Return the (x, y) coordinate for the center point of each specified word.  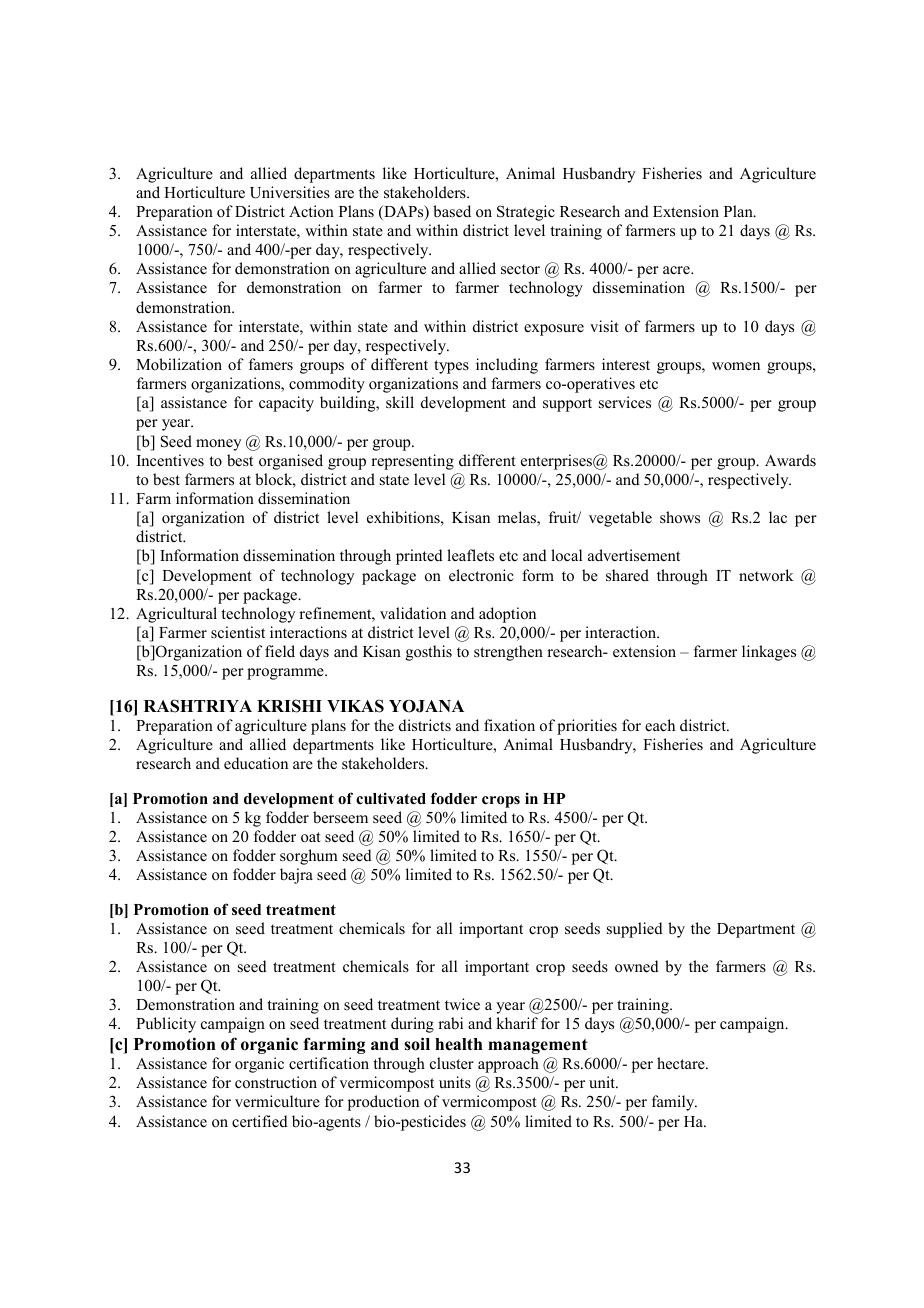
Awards (790, 460)
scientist (238, 632)
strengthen (508, 653)
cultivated (391, 798)
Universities (290, 192)
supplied (635, 930)
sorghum (309, 857)
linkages (769, 653)
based (452, 211)
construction (276, 1082)
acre (677, 270)
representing (412, 462)
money (218, 445)
